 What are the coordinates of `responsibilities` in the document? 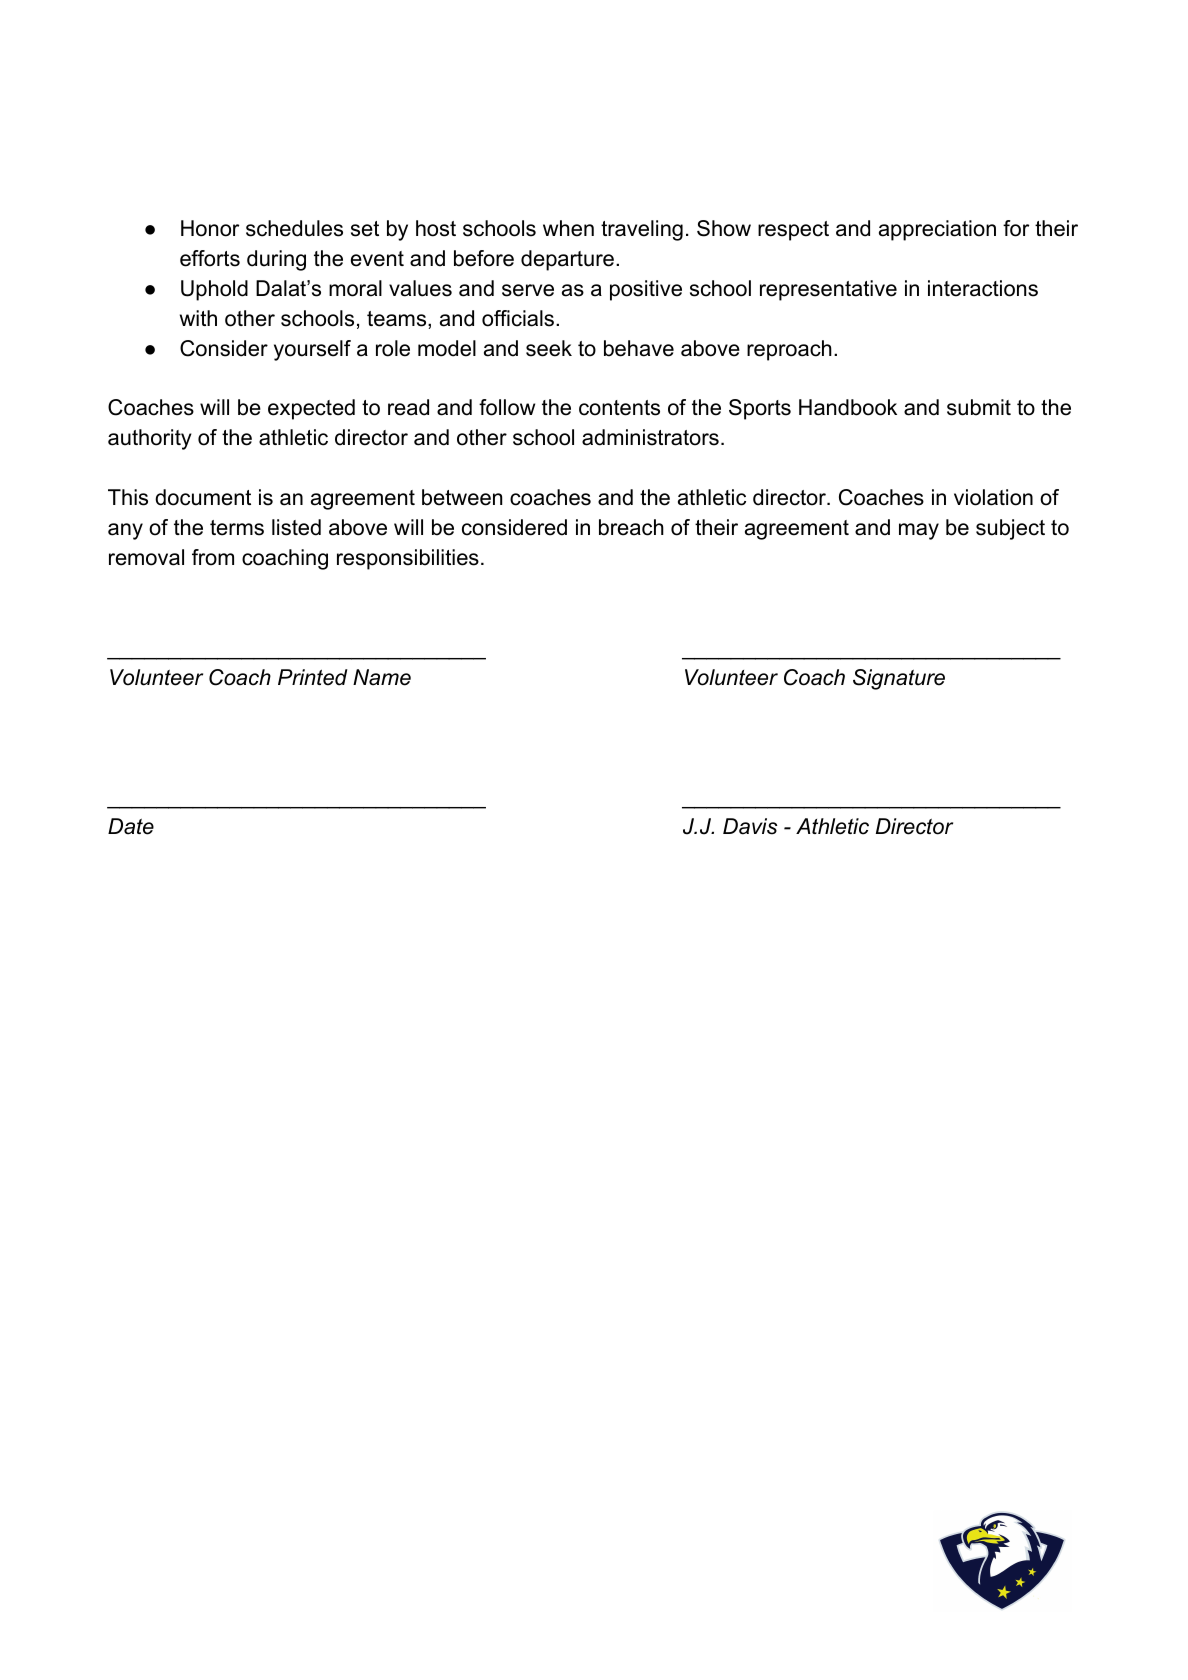 It's located at (408, 559).
